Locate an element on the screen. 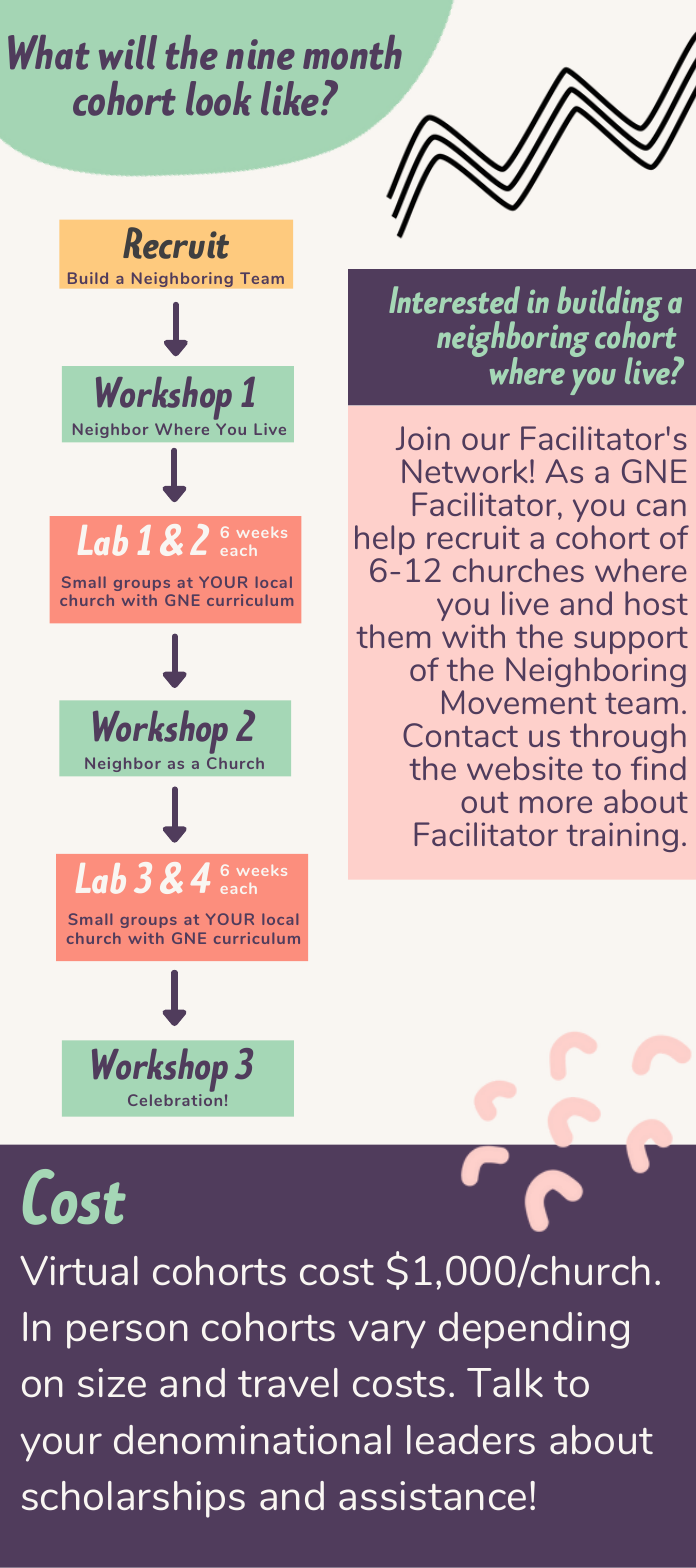  assistance is located at coordinates (432, 1495).
